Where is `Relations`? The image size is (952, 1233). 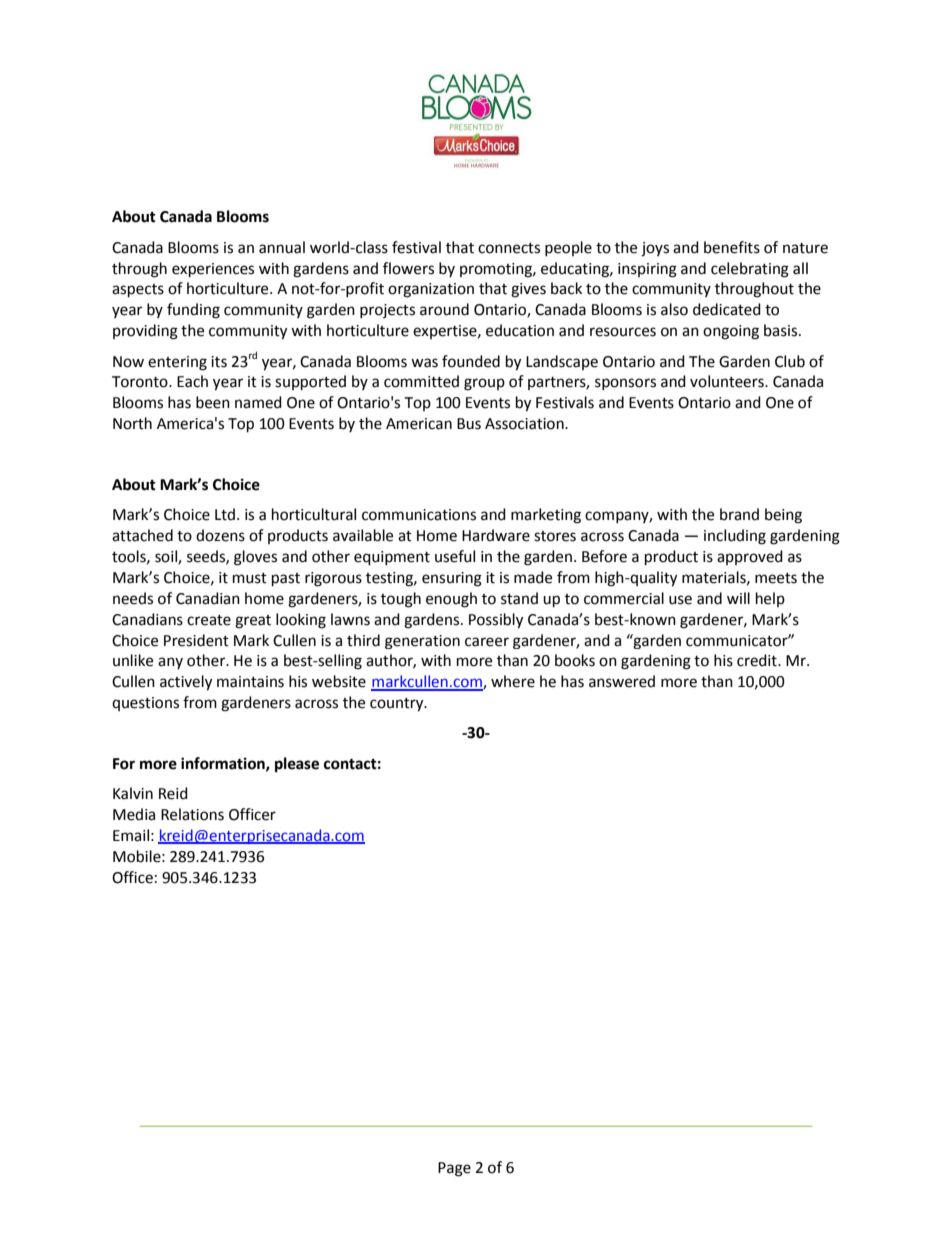 Relations is located at coordinates (192, 814).
